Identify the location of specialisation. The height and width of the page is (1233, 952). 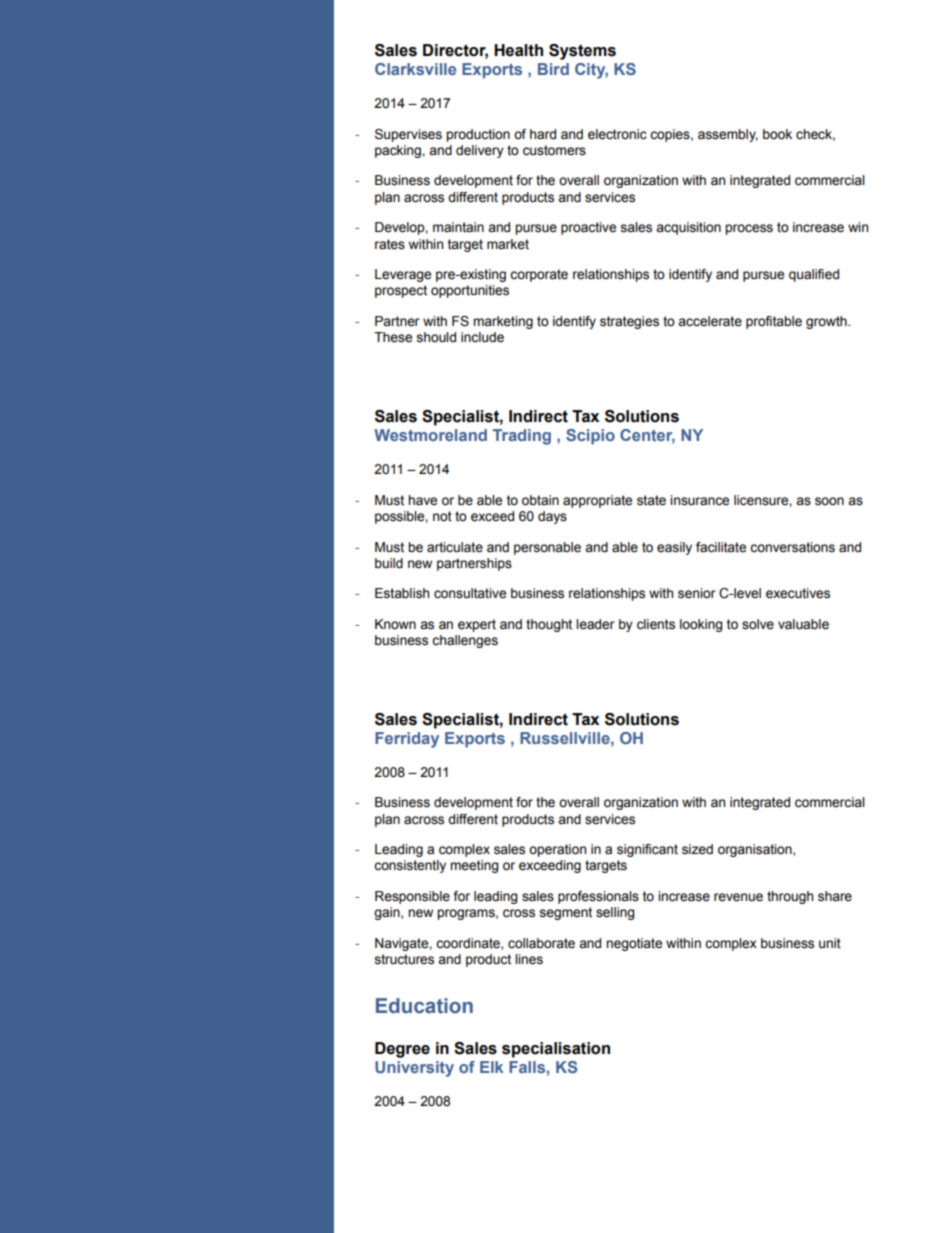
(556, 1050).
